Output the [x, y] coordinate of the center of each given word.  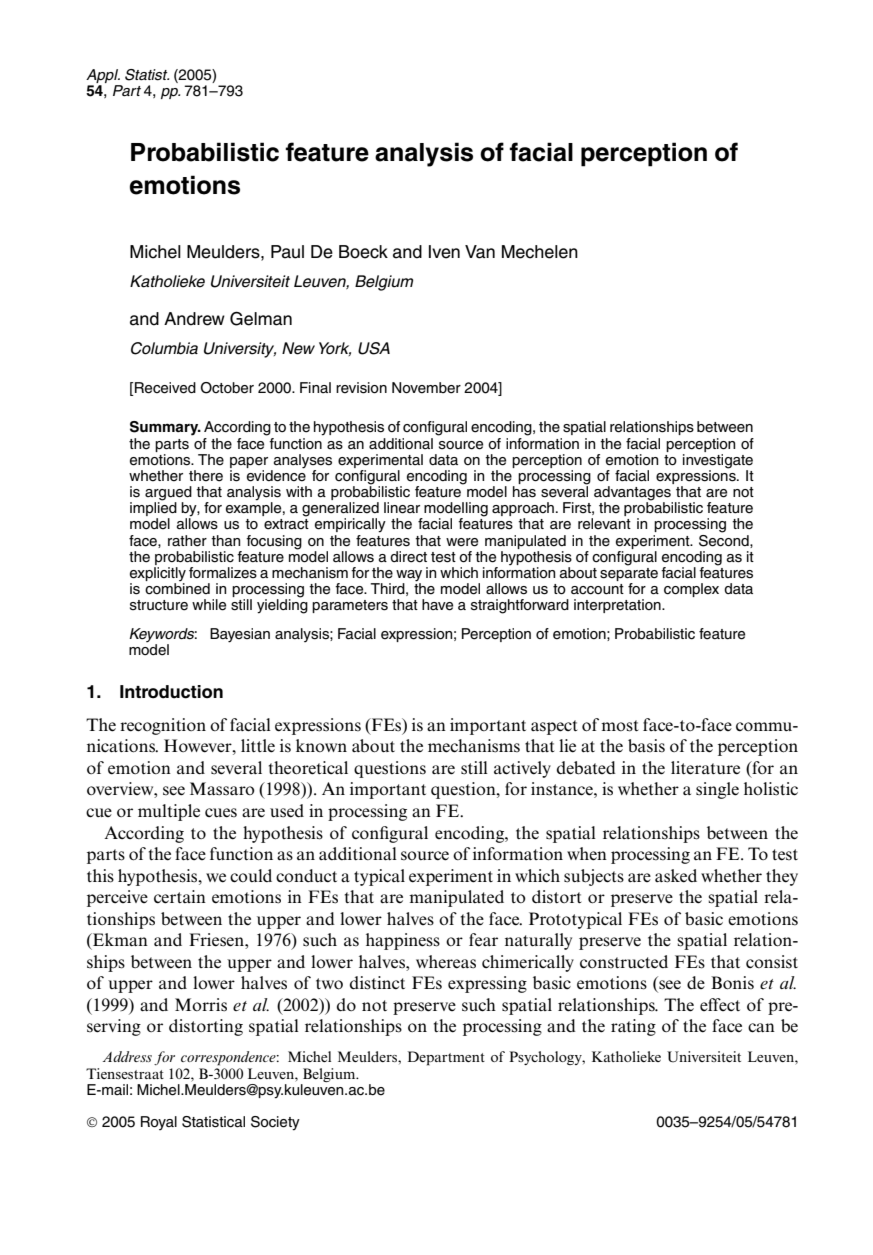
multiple [169, 812]
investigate [718, 461]
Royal [159, 1123]
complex [691, 590]
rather [187, 541]
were [462, 542]
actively [522, 769]
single [717, 790]
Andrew [194, 319]
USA [374, 348]
